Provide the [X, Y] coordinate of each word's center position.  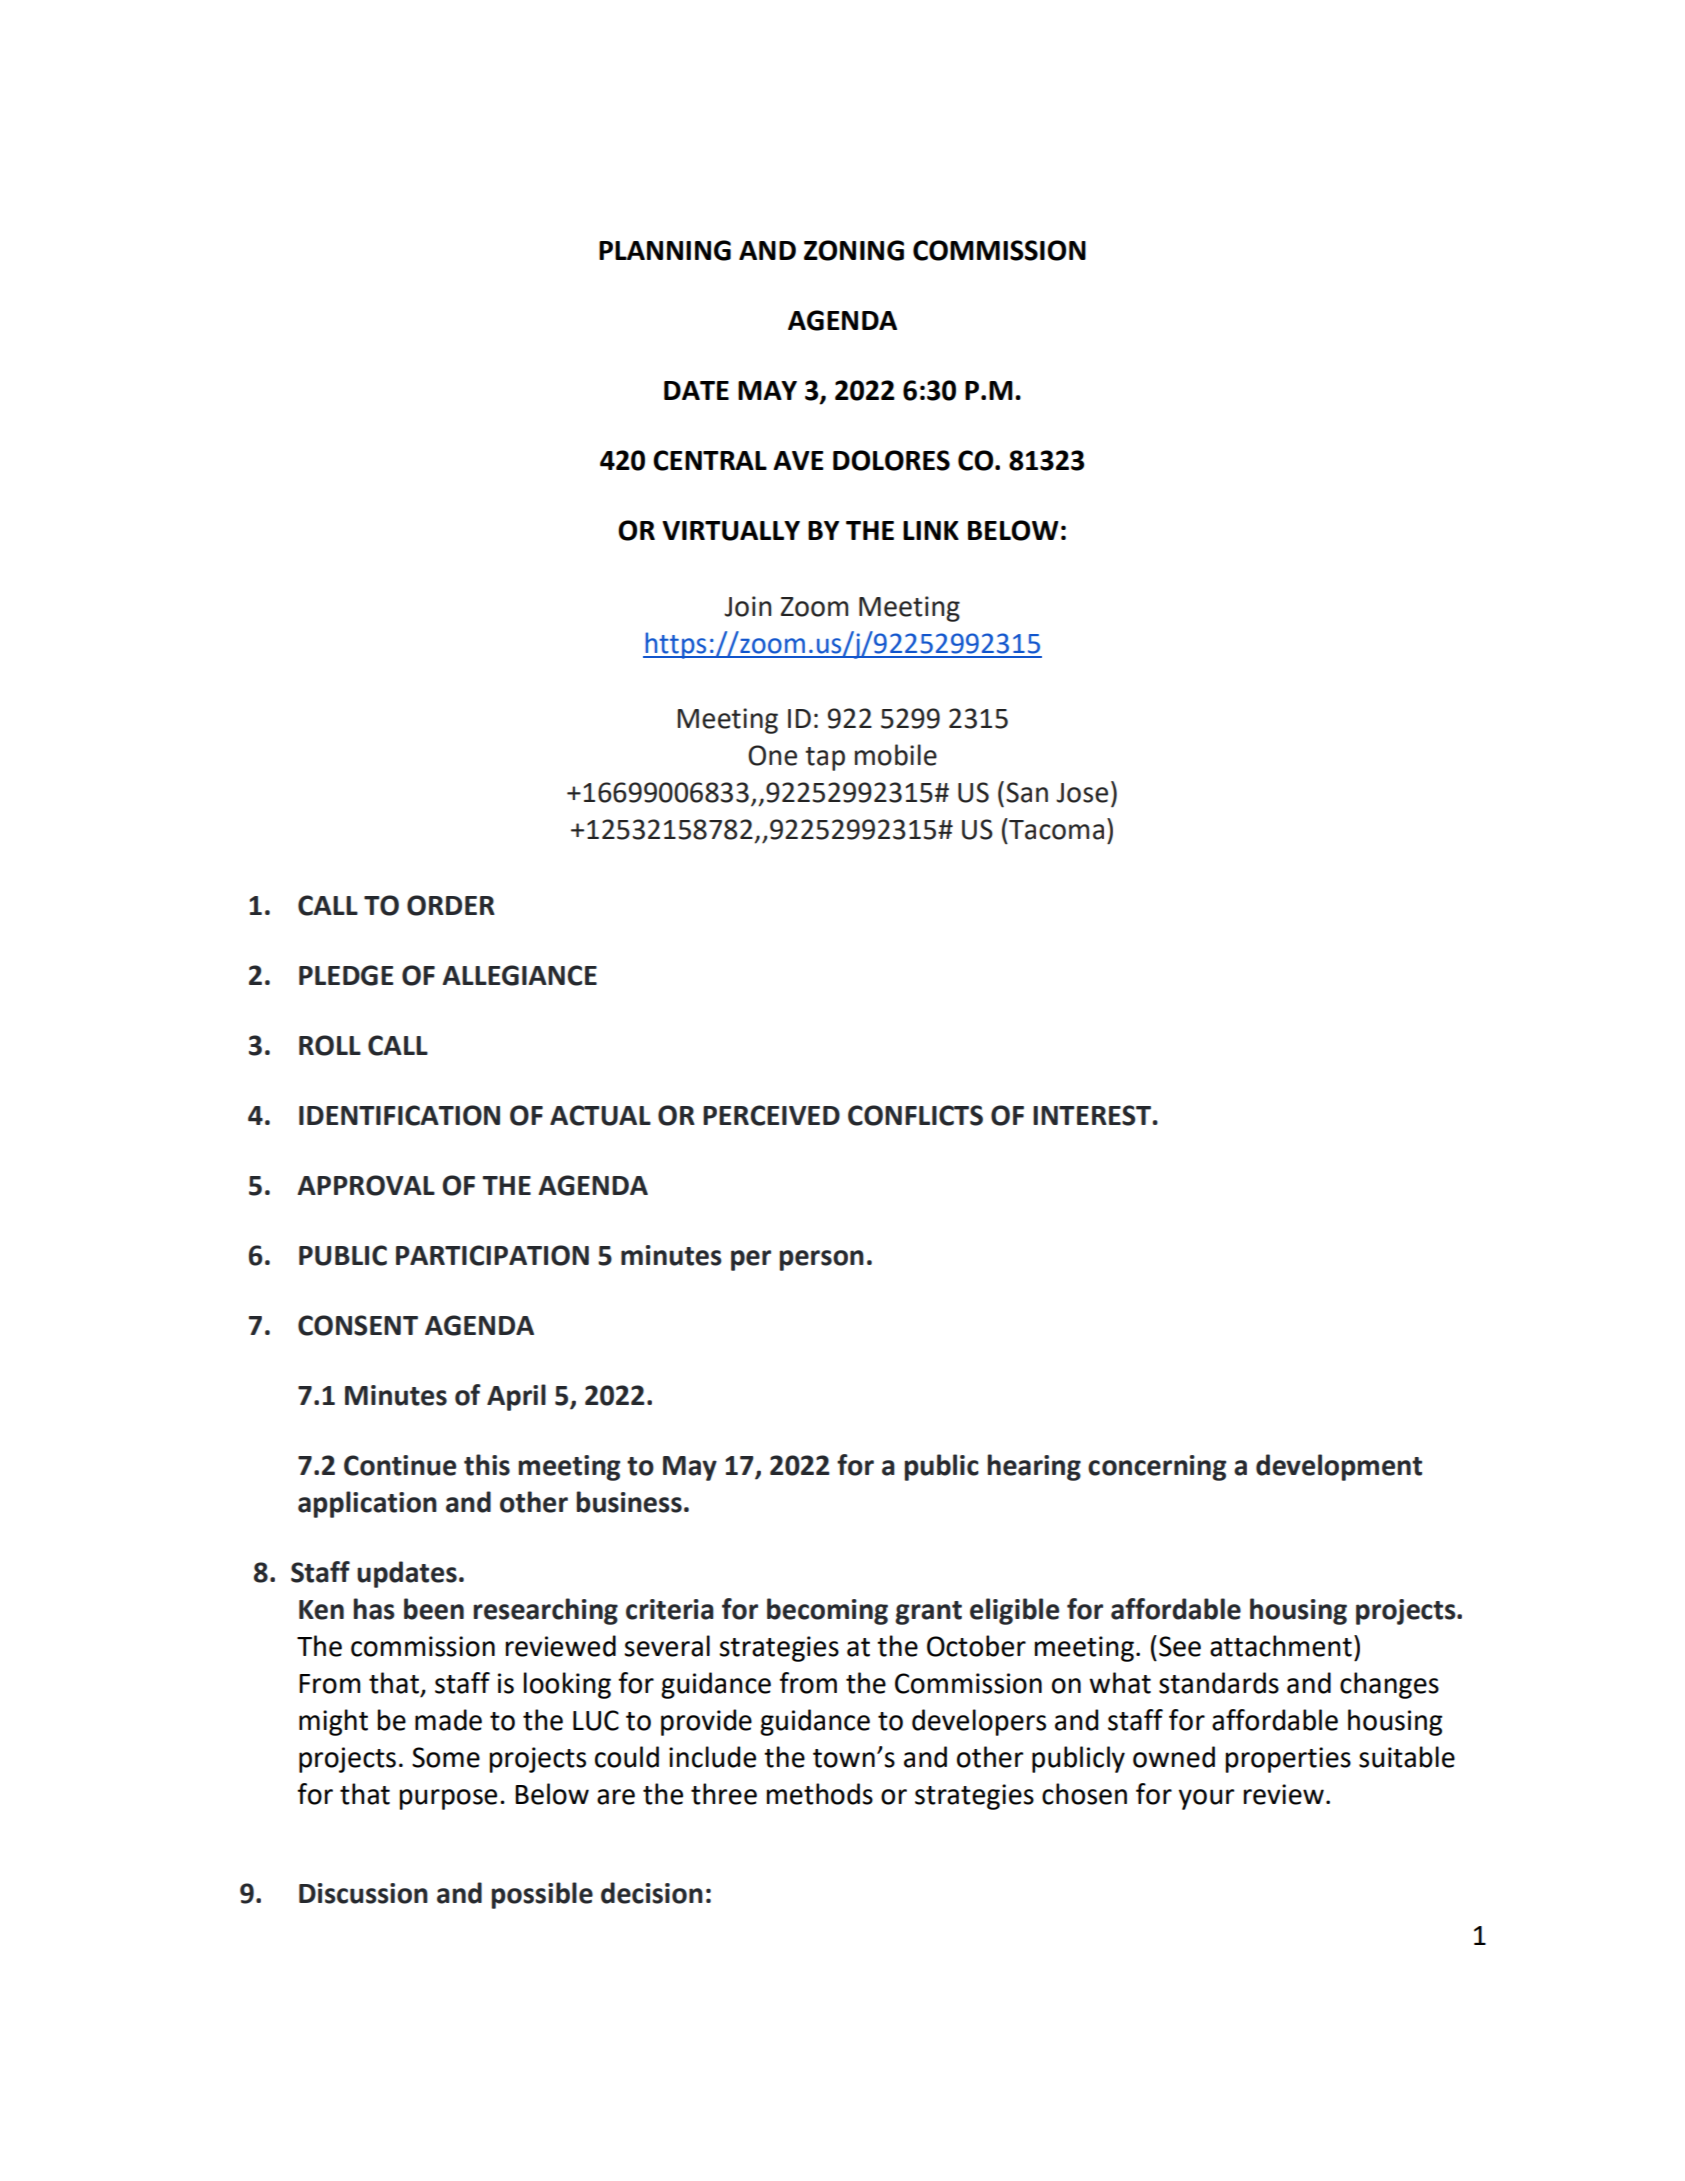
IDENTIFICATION [399, 1115]
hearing [1034, 1467]
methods [820, 1794]
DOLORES [891, 460]
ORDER [451, 905]
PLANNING [665, 250]
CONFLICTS [915, 1115]
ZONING [854, 250]
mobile [896, 755]
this [487, 1465]
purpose [448, 1799]
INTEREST [1093, 1115]
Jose [1082, 793]
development [1339, 1467]
